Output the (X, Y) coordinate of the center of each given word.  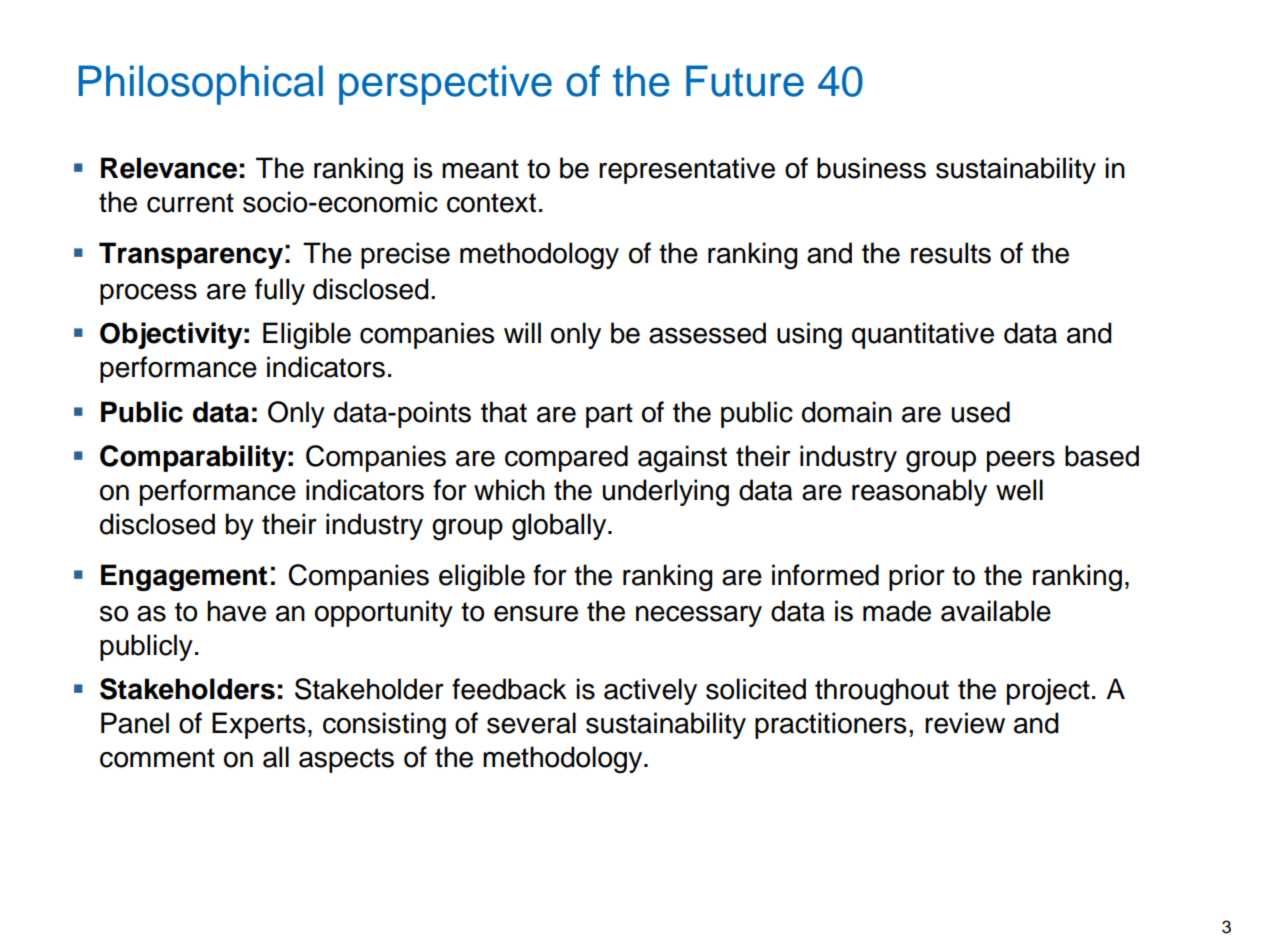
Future (745, 81)
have (236, 611)
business (871, 168)
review (965, 723)
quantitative (923, 335)
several (531, 723)
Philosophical (201, 85)
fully (280, 291)
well (1019, 490)
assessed (707, 333)
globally (560, 527)
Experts (259, 725)
